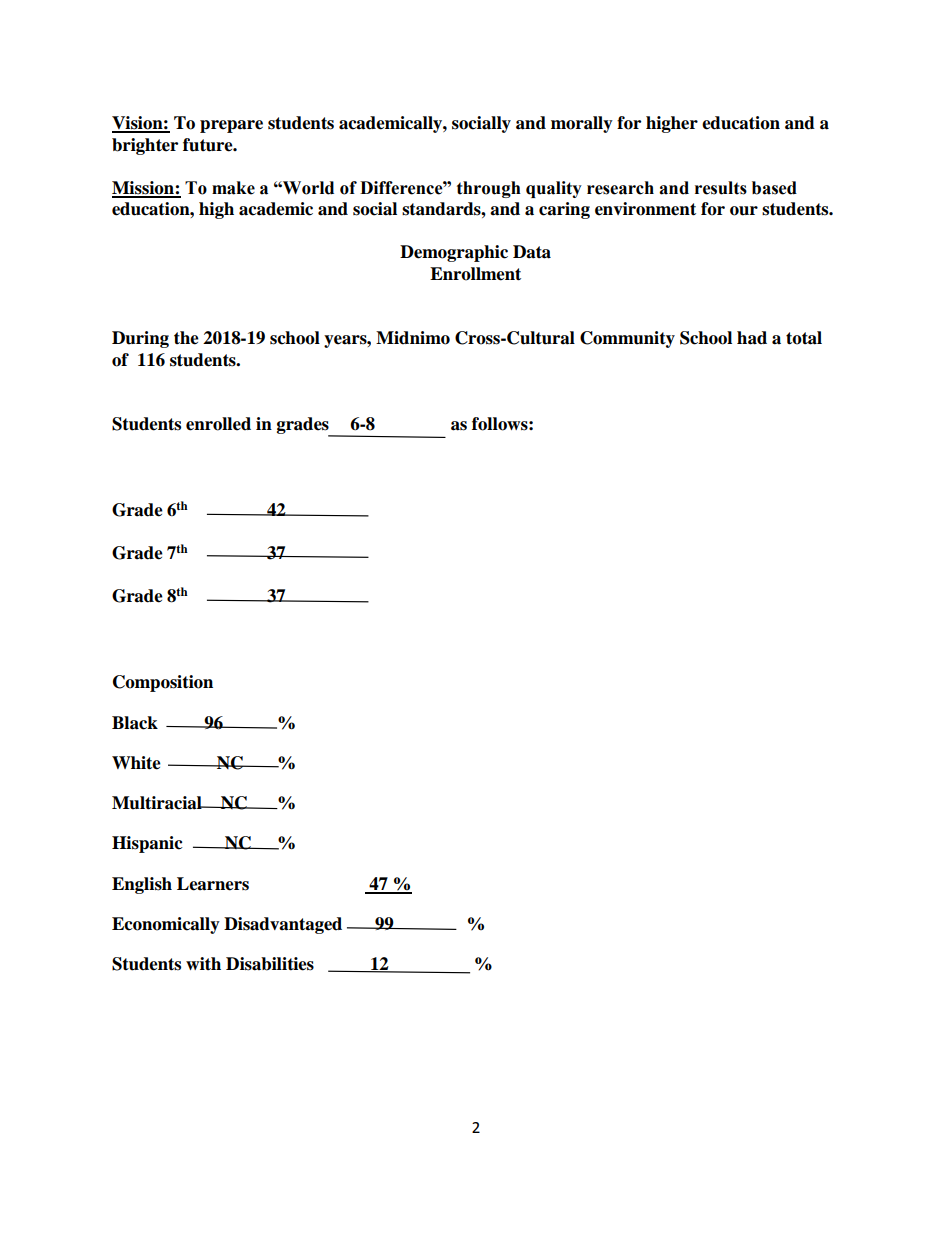 This document has height=1233, width=952. I want to click on Disadvantaged, so click(283, 925).
